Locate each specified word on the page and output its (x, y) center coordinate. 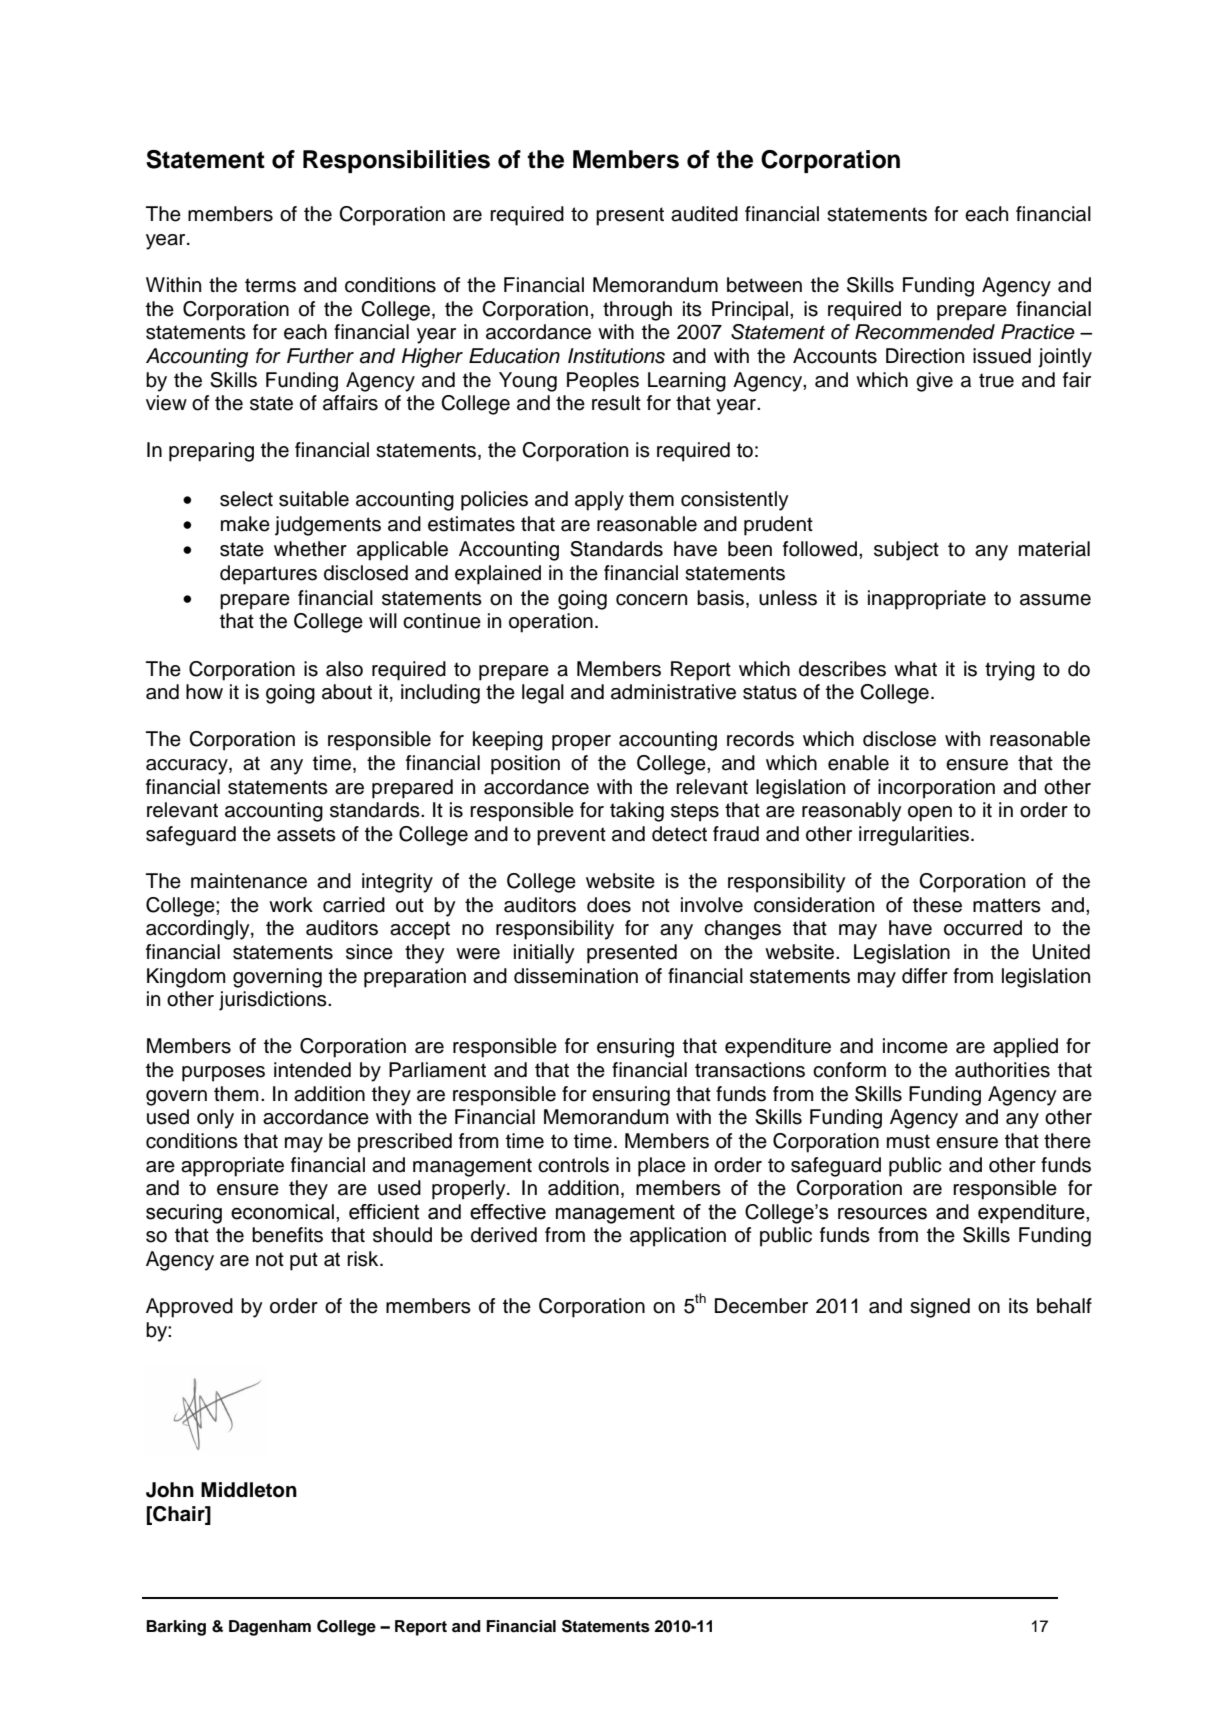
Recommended (925, 332)
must (908, 1141)
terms (270, 285)
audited (704, 214)
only (215, 1119)
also (344, 669)
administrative (673, 692)
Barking (176, 1628)
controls (573, 1165)
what (915, 669)
